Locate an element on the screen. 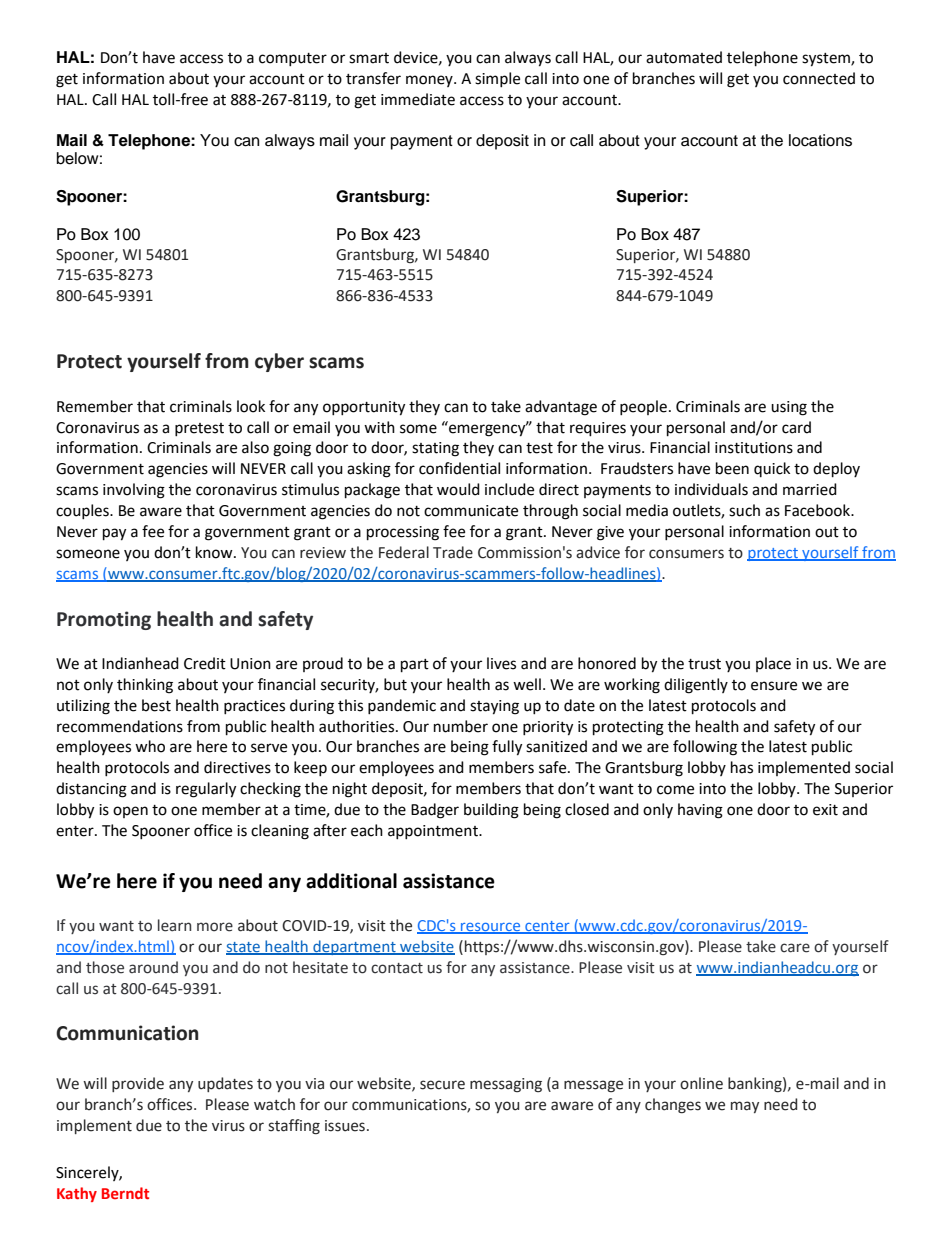 The width and height of the screenshot is (952, 1233). connected is located at coordinates (819, 78).
